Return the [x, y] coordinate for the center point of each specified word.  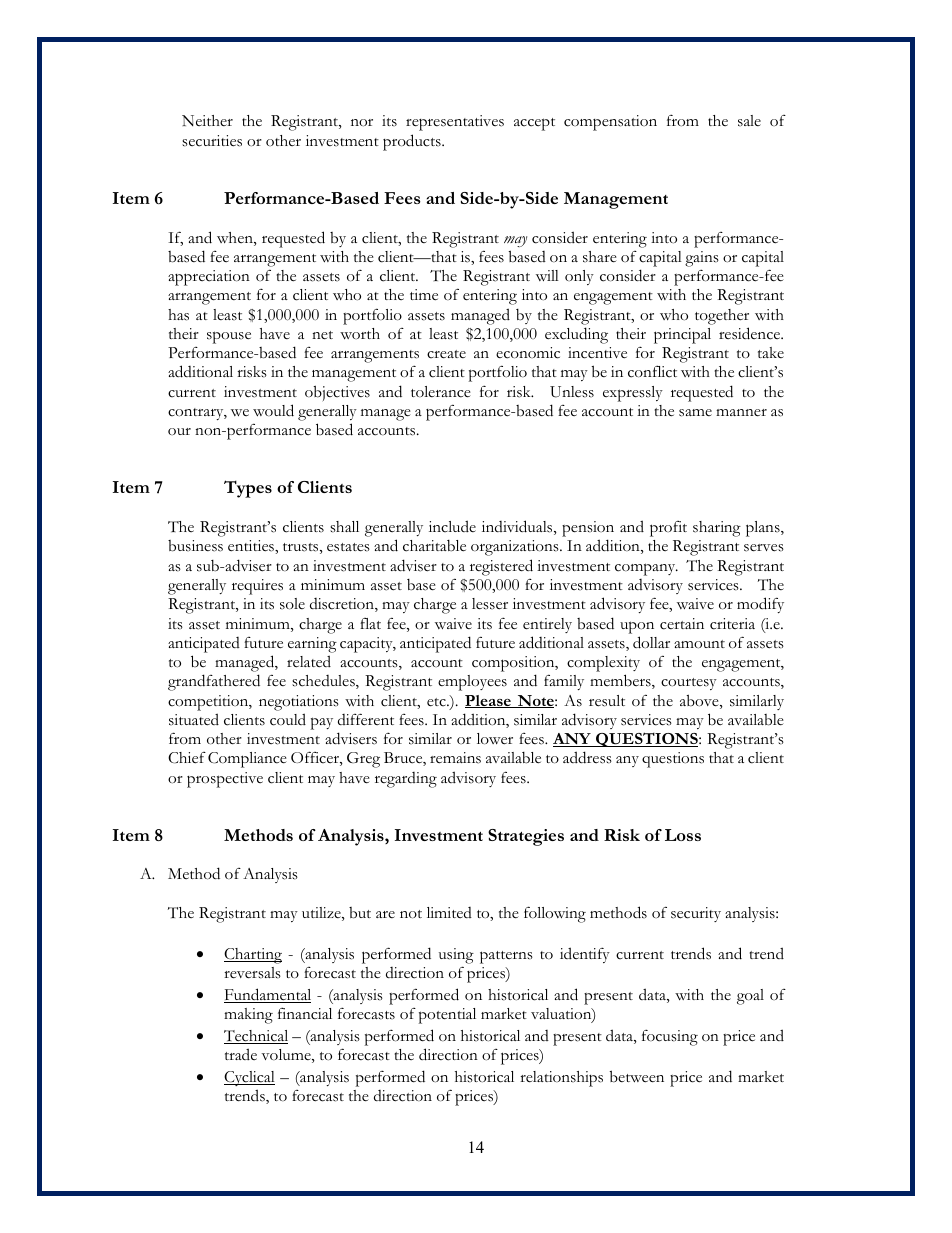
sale [749, 121]
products [413, 142]
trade [241, 1054]
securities [212, 141]
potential [447, 1016]
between [636, 1076]
